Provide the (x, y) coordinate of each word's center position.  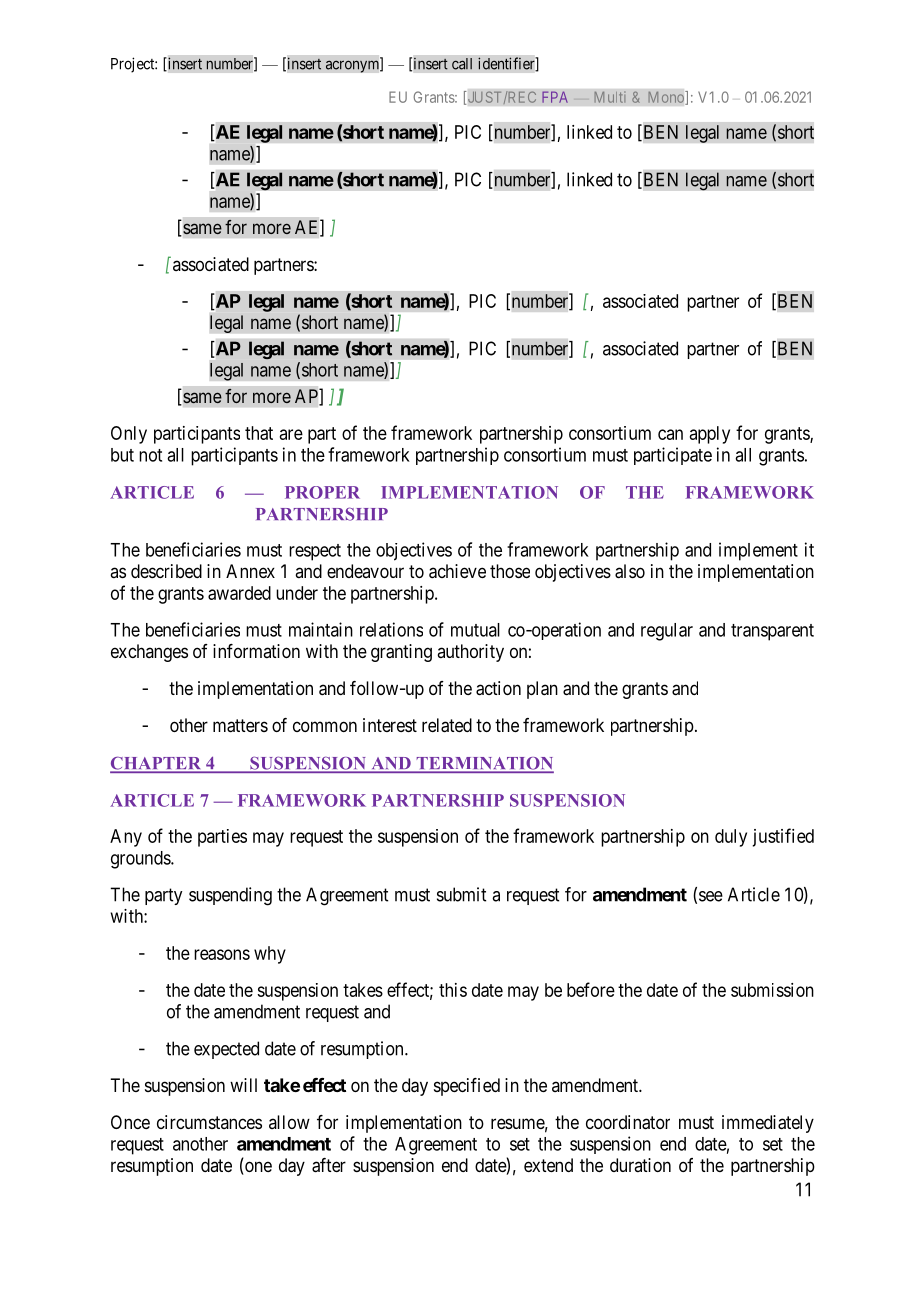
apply (710, 435)
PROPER (322, 492)
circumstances (209, 1122)
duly (731, 838)
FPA (555, 97)
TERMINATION (484, 764)
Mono (667, 98)
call (462, 64)
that (259, 433)
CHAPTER (157, 764)
